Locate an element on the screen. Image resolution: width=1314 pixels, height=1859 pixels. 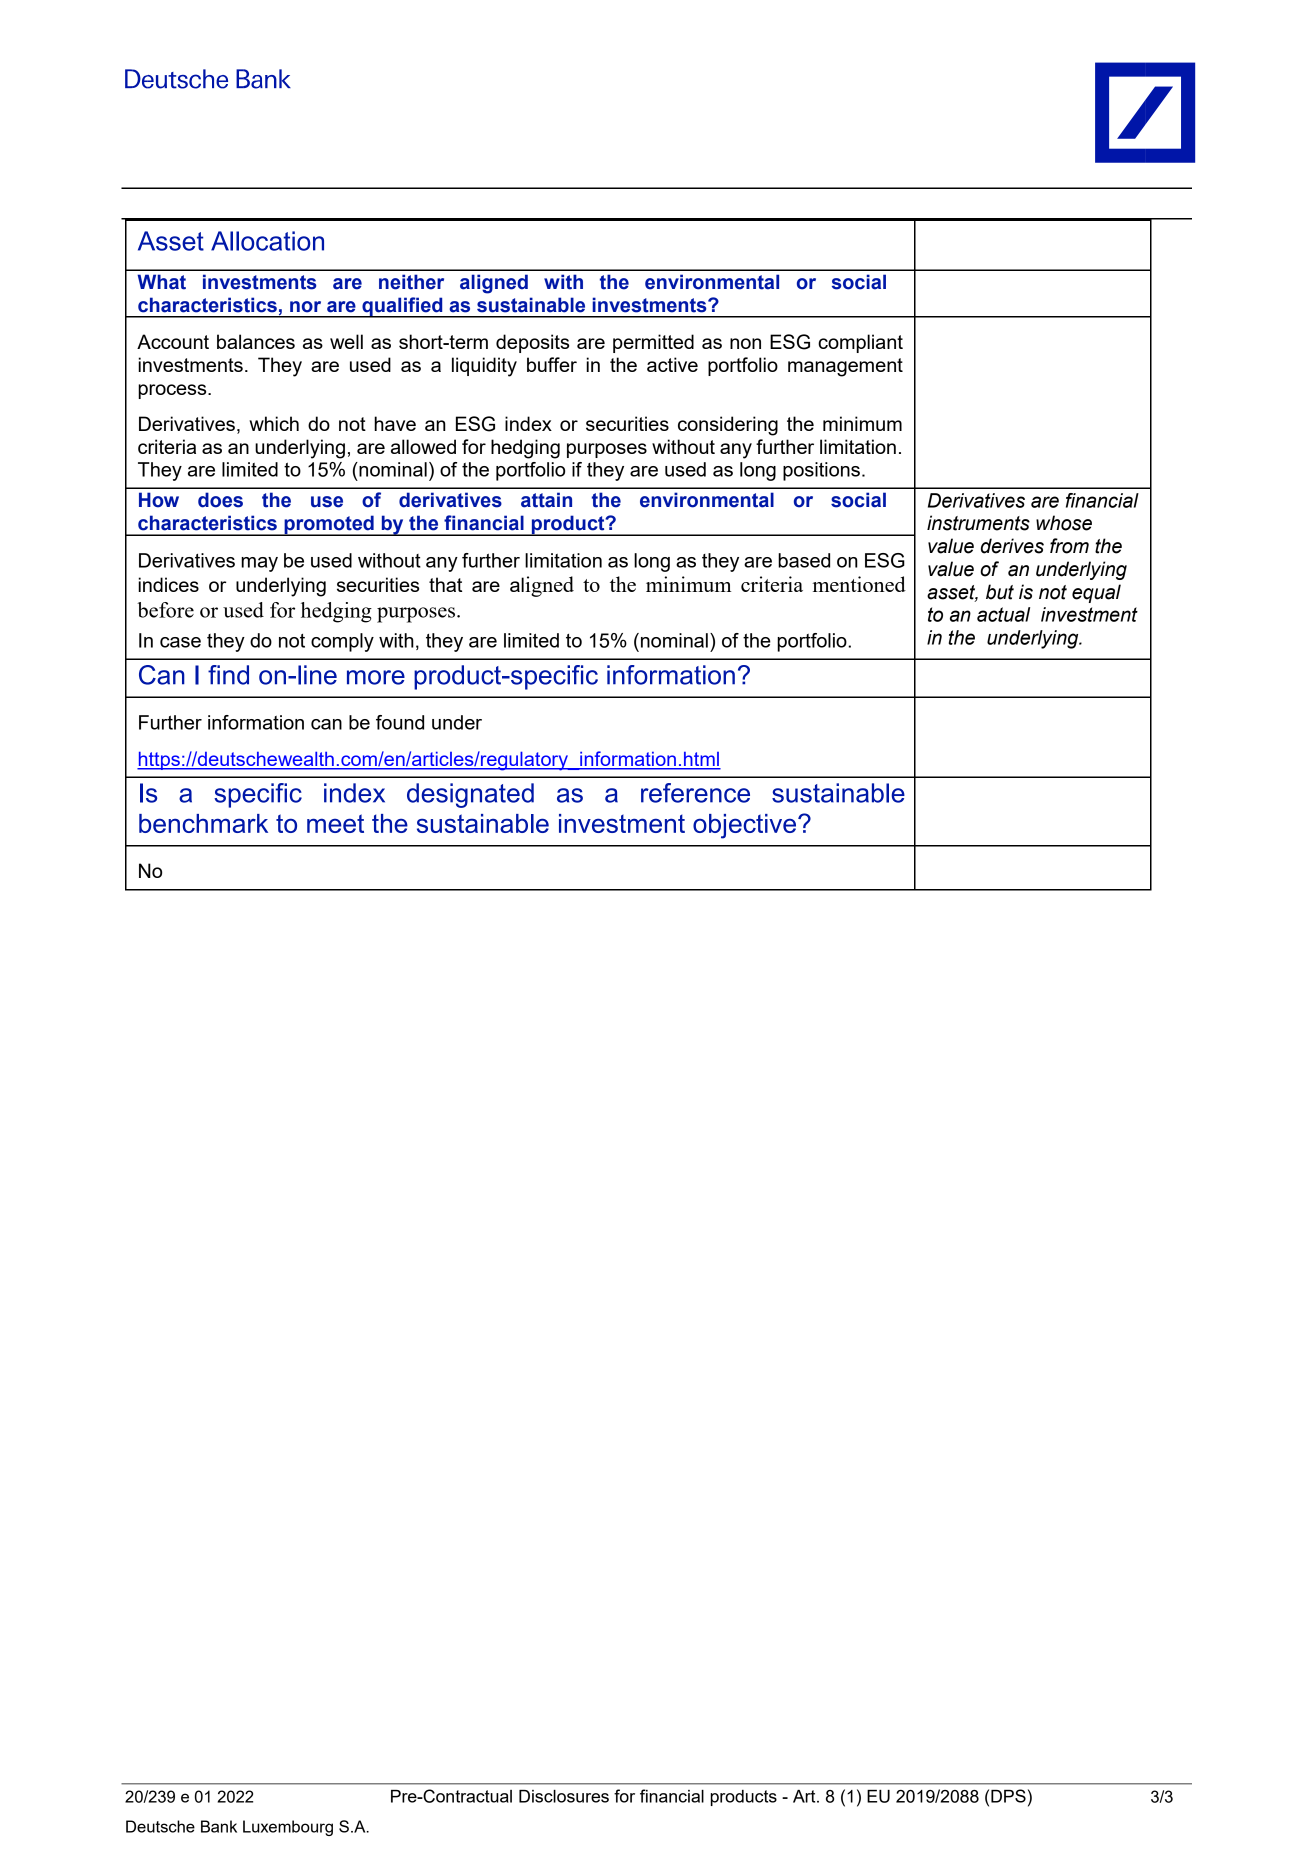
Luxembourg is located at coordinates (288, 1828).
